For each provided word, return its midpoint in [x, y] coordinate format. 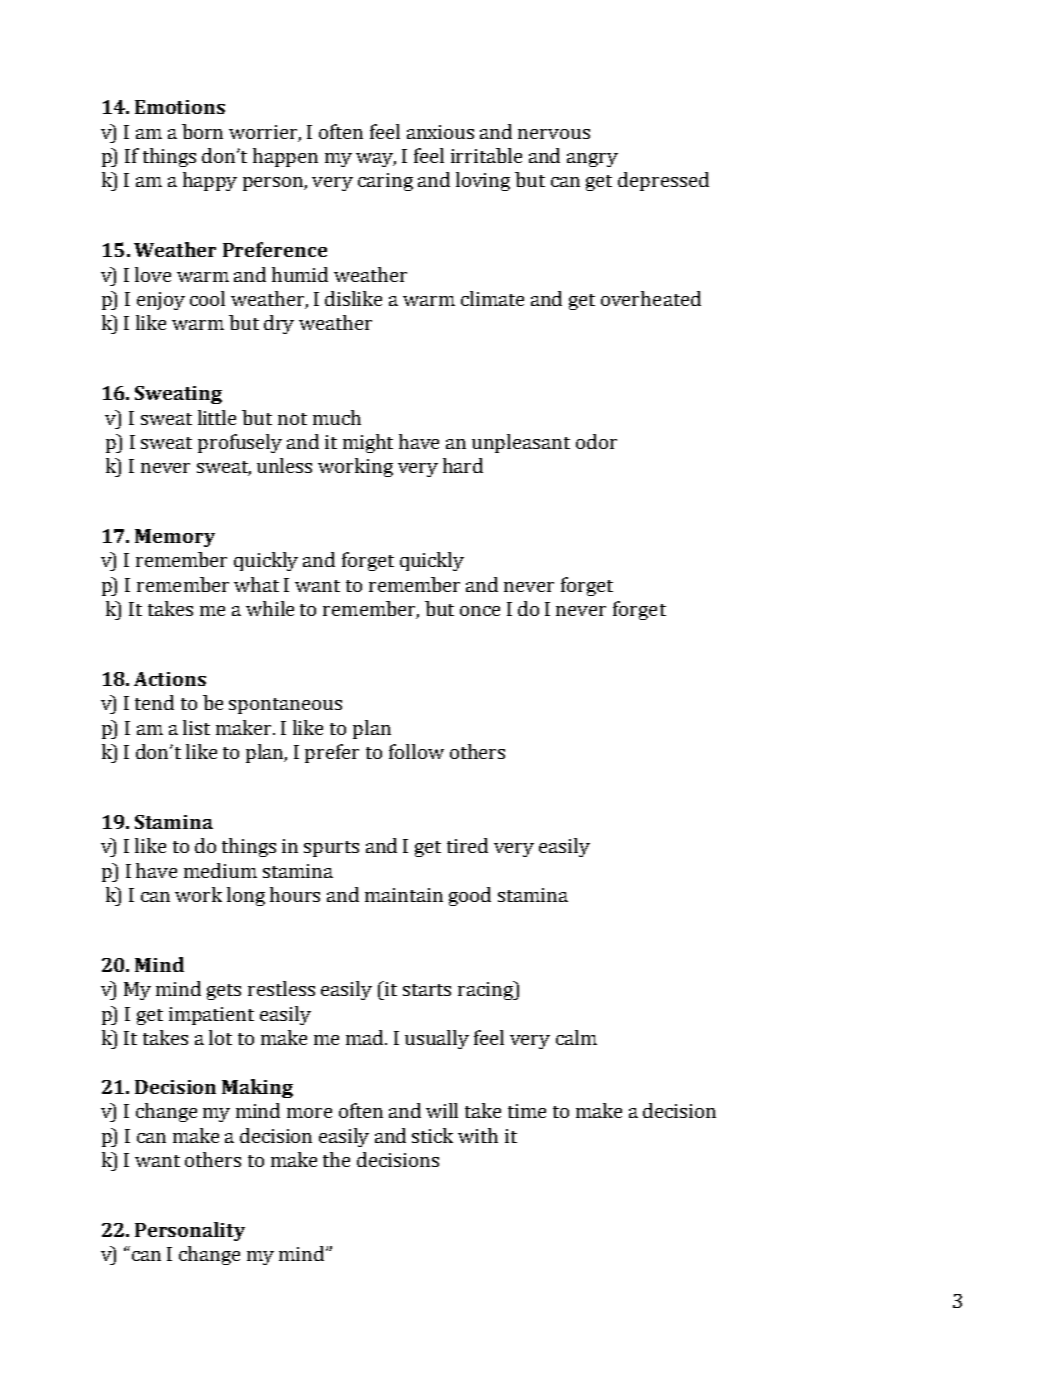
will [442, 1110]
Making [257, 1088]
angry [592, 160]
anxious [440, 132]
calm [576, 1037]
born [202, 131]
